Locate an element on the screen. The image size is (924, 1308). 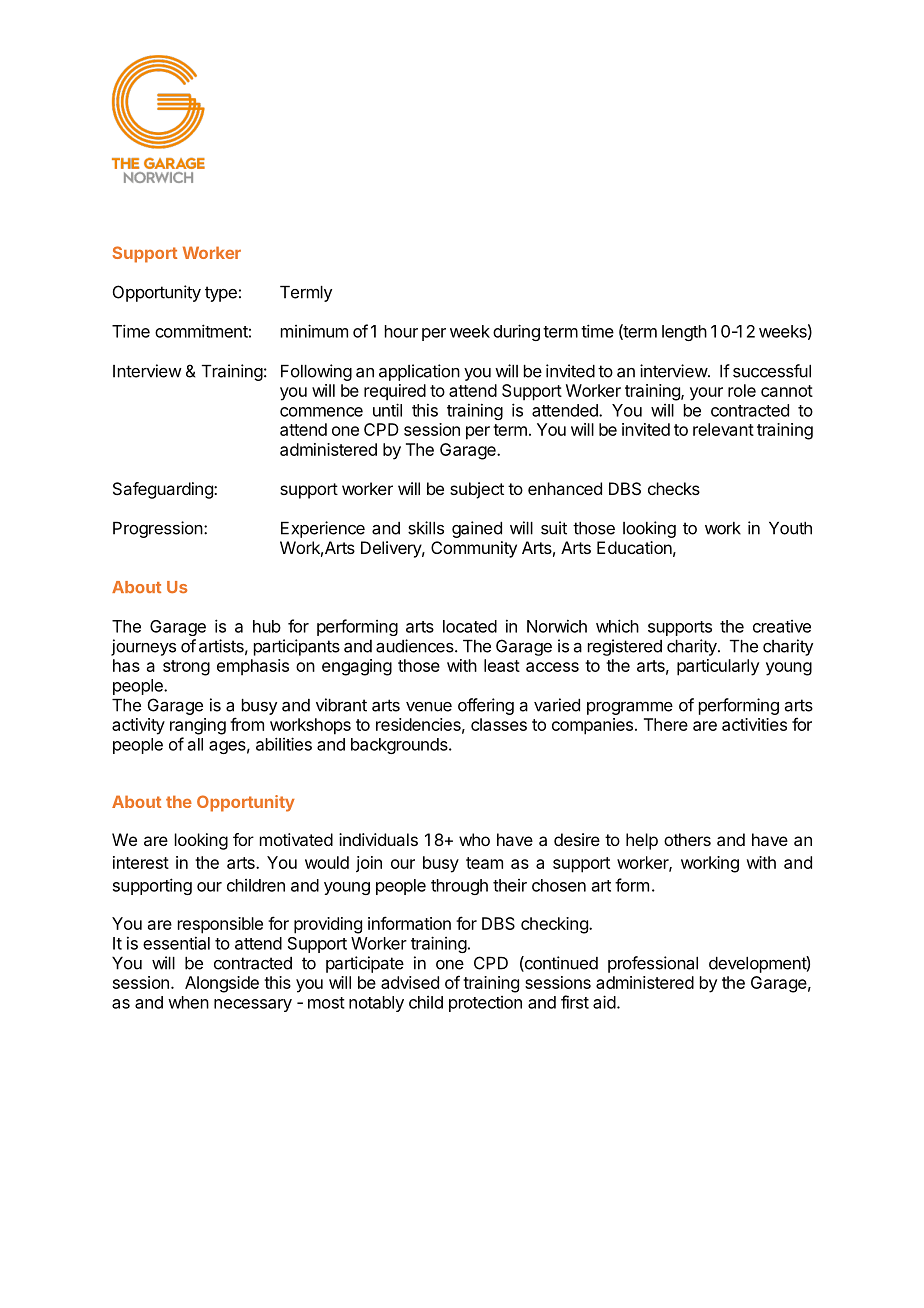
gained is located at coordinates (477, 529).
